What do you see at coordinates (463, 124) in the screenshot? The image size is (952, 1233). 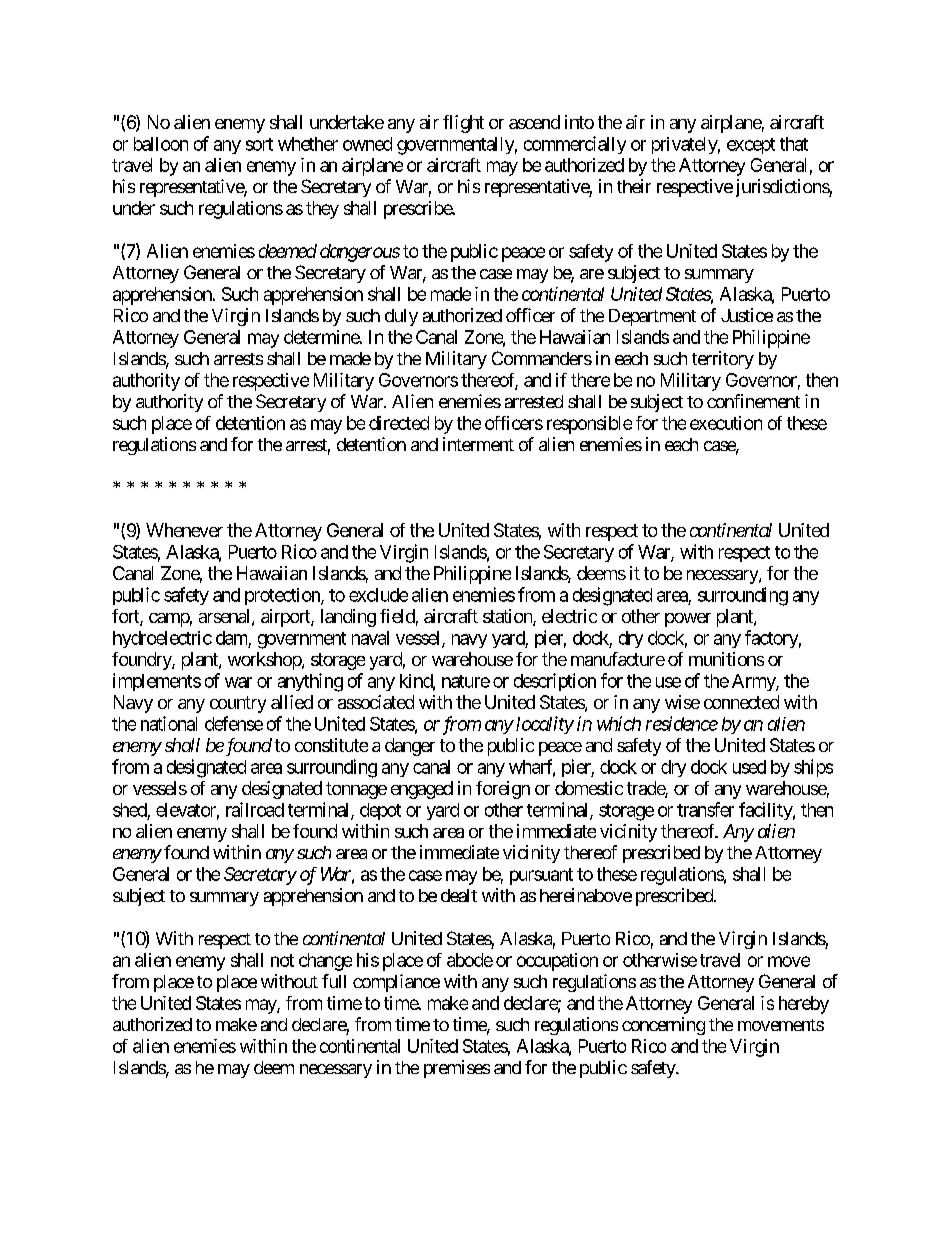 I see `flight` at bounding box center [463, 124].
